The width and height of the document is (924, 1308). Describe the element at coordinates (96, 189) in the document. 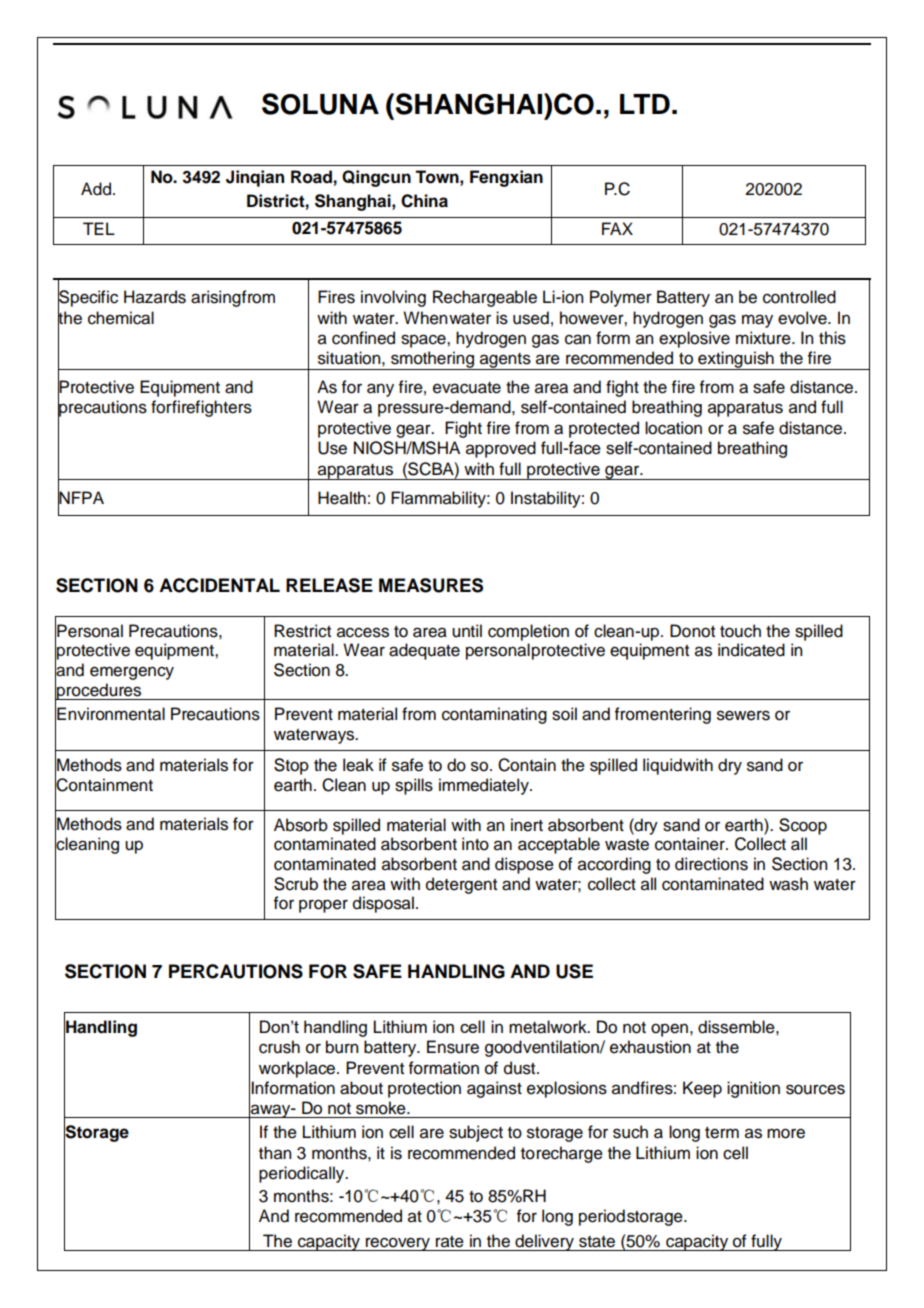

I see `Add` at that location.
